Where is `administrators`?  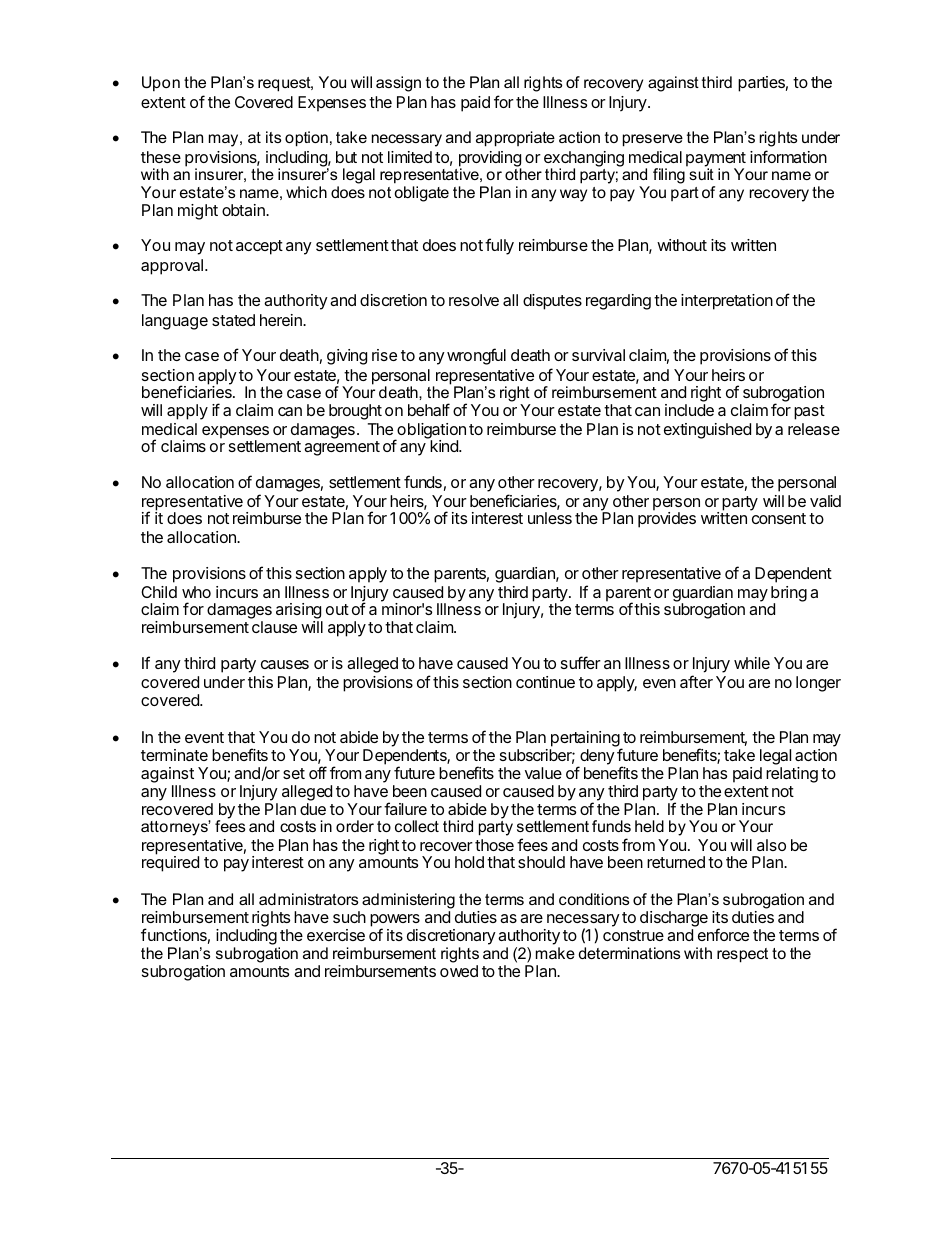
administrators is located at coordinates (308, 899).
